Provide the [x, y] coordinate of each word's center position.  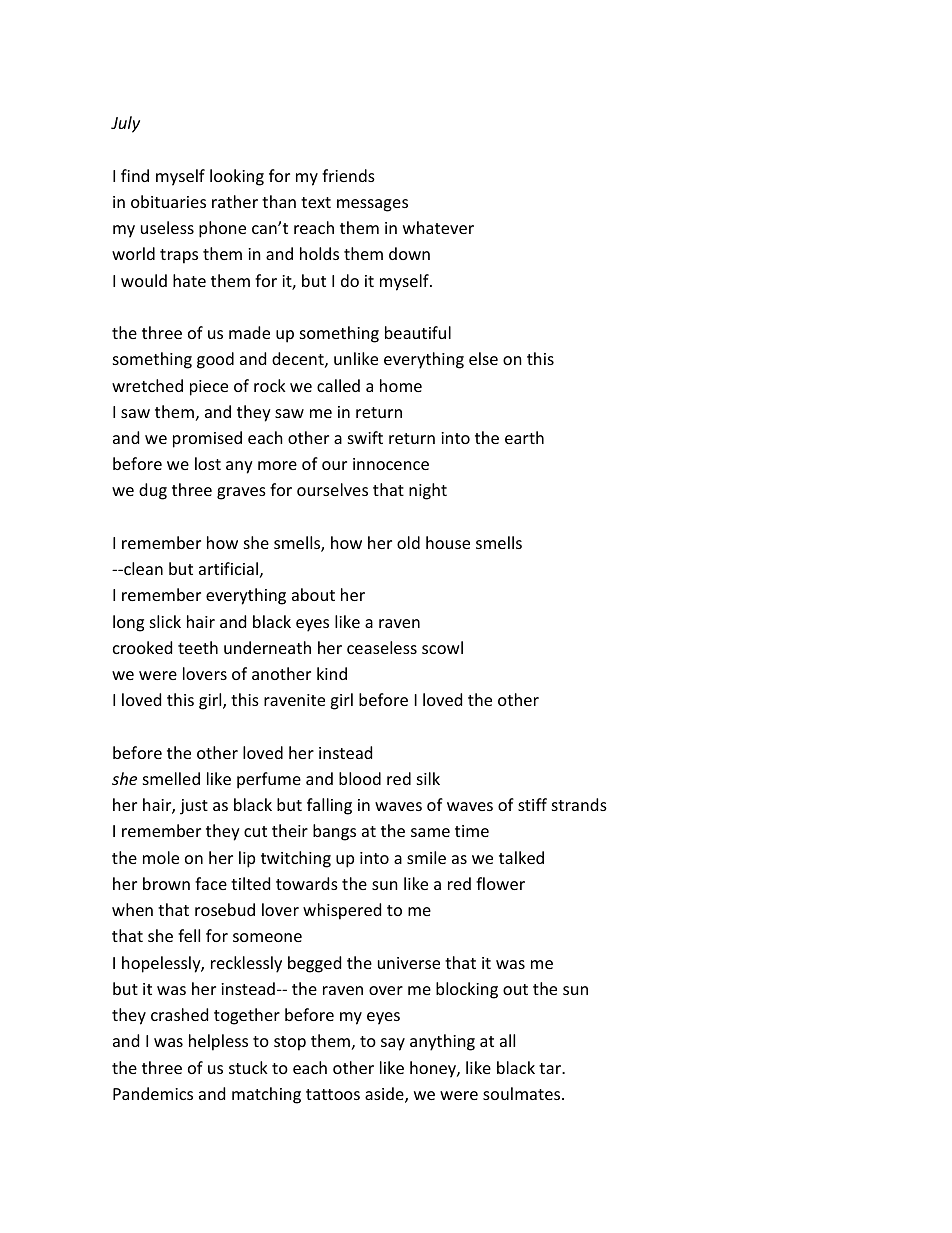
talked [521, 857]
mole [161, 857]
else [483, 358]
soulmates [523, 1093]
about [313, 594]
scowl [442, 647]
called [338, 385]
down [409, 253]
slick [165, 621]
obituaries [168, 201]
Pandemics [153, 1093]
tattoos [333, 1094]
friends [348, 175]
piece [209, 388]
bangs [334, 832]
